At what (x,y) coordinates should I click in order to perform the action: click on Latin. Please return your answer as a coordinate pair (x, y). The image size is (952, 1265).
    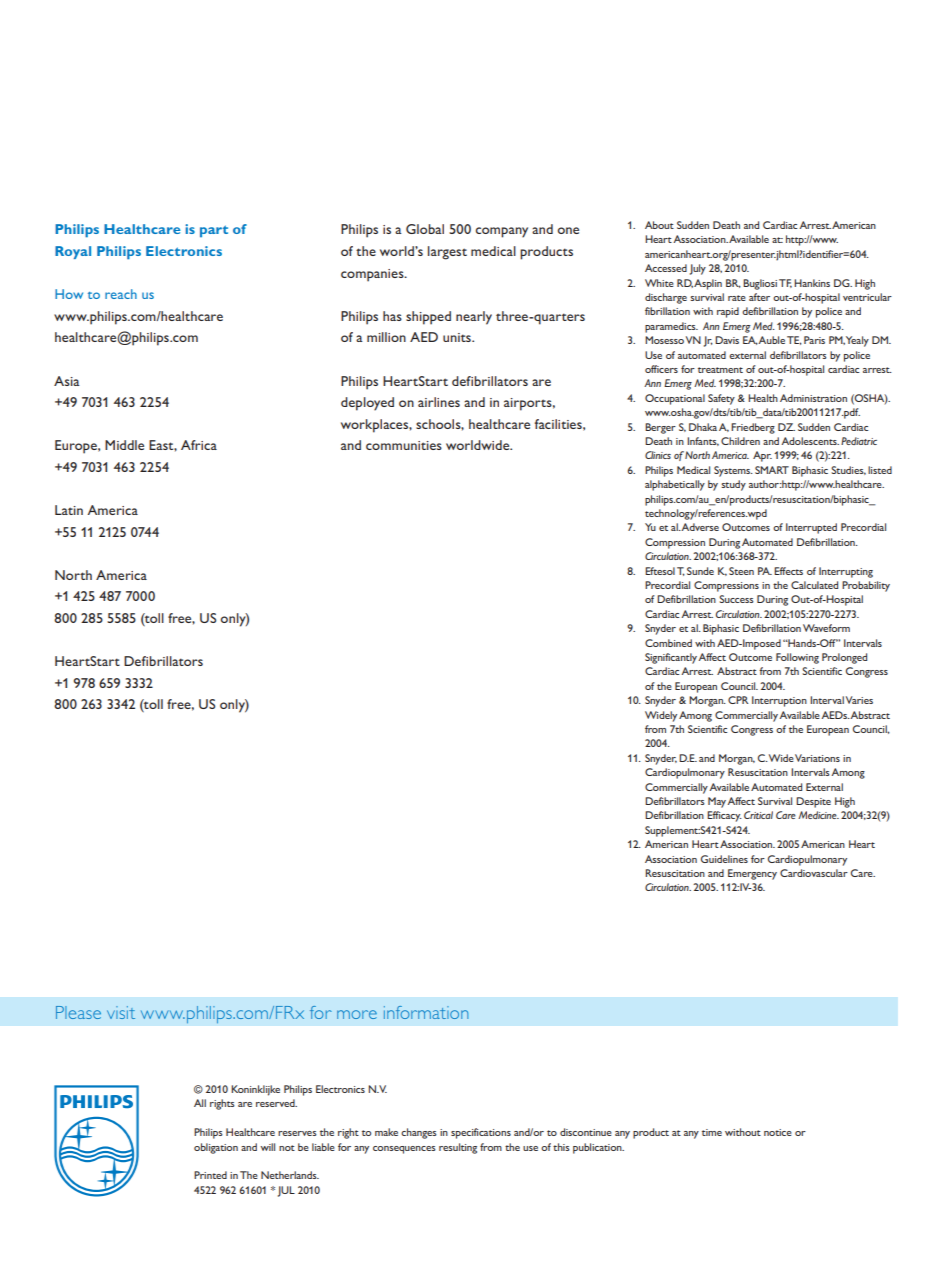
    Looking at the image, I should click on (69, 510).
